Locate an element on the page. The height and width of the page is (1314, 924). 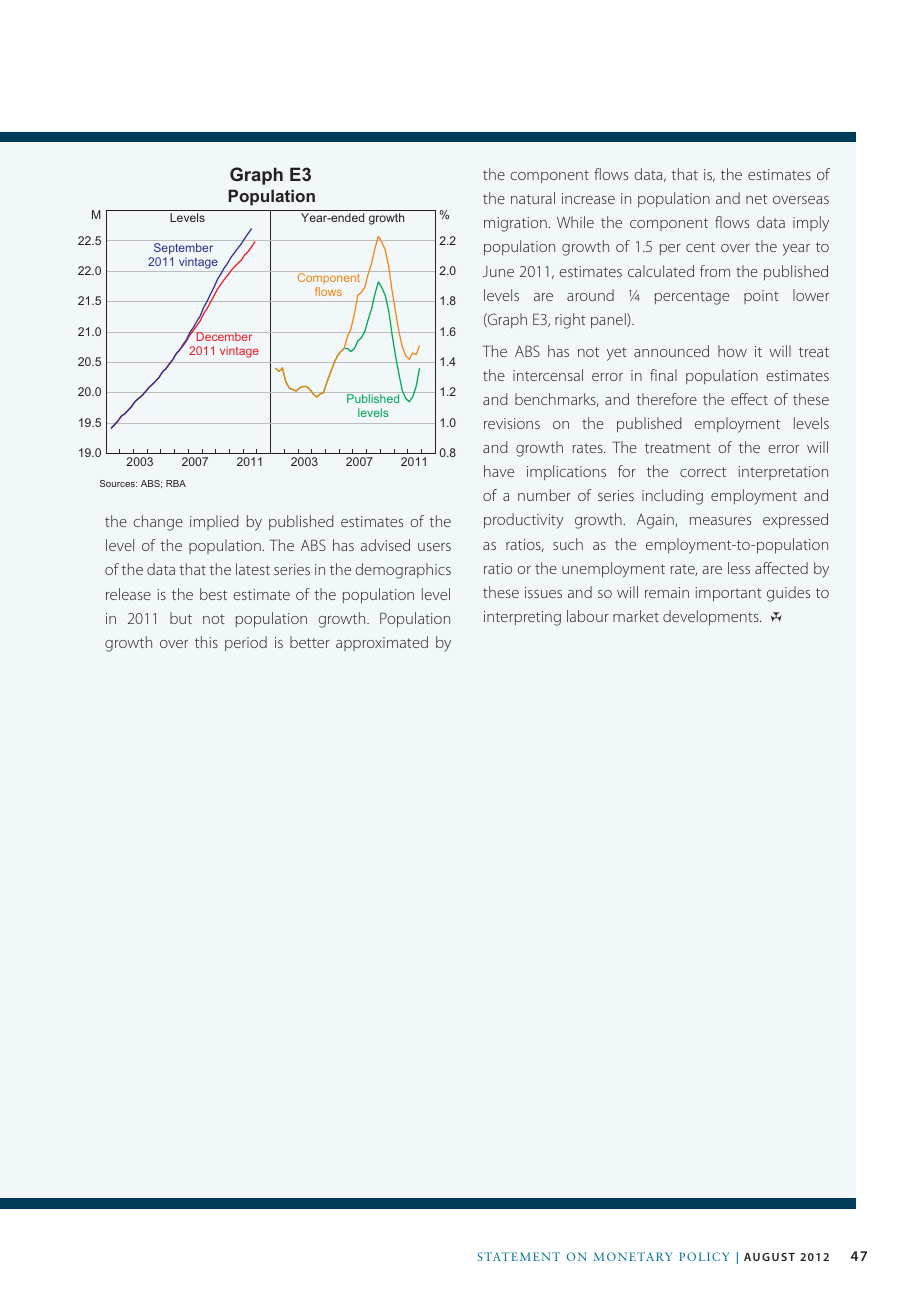
natural is located at coordinates (533, 198).
